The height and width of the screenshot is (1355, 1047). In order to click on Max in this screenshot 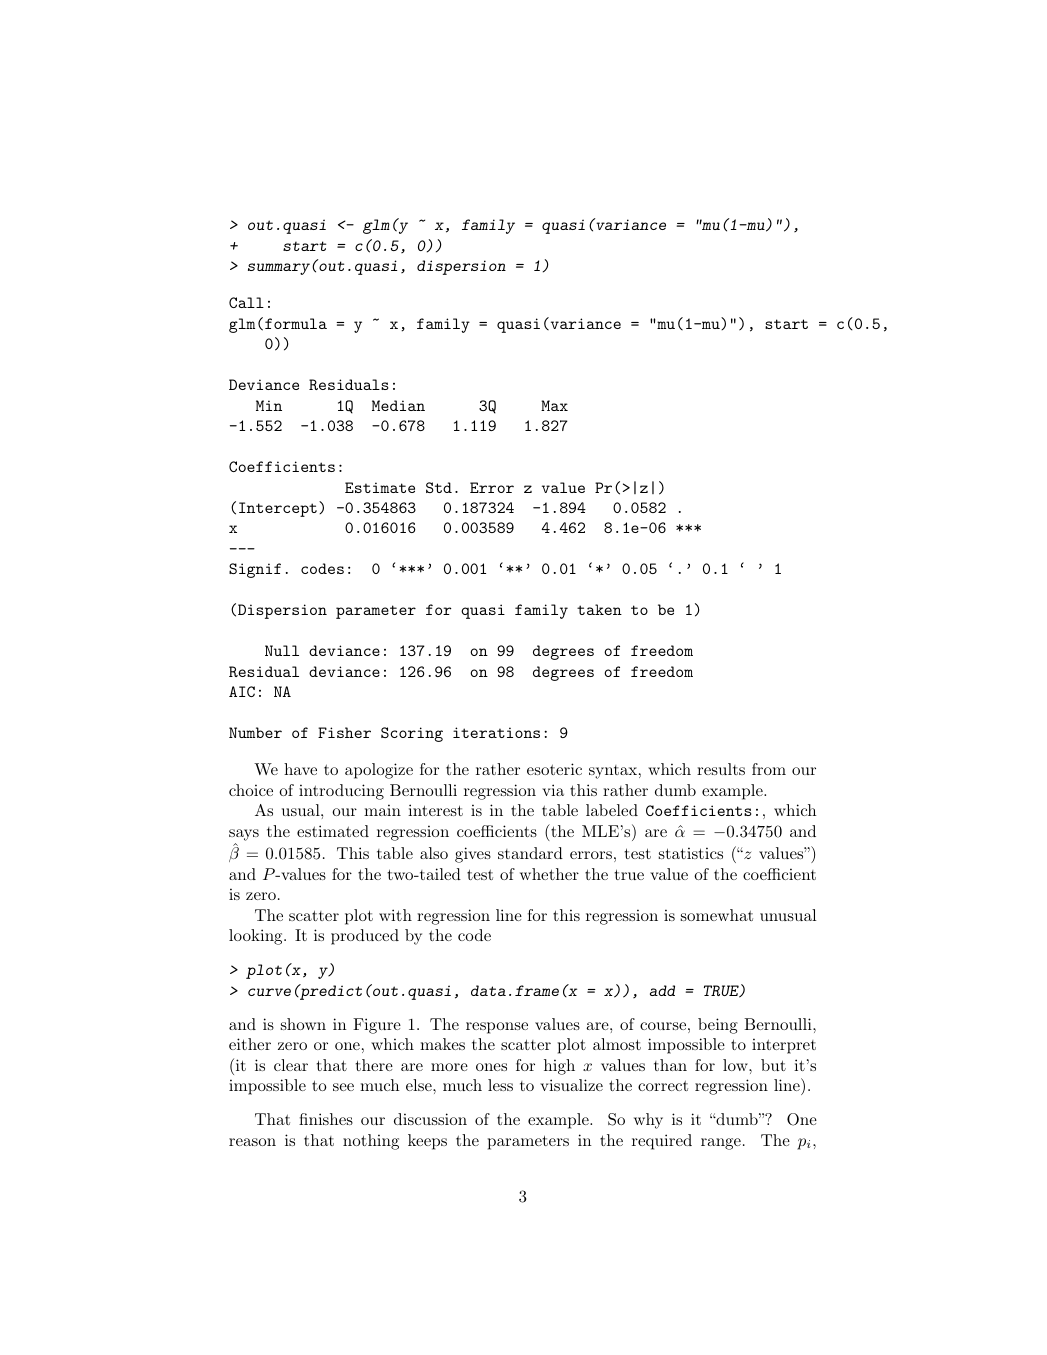, I will do `click(554, 405)`.
